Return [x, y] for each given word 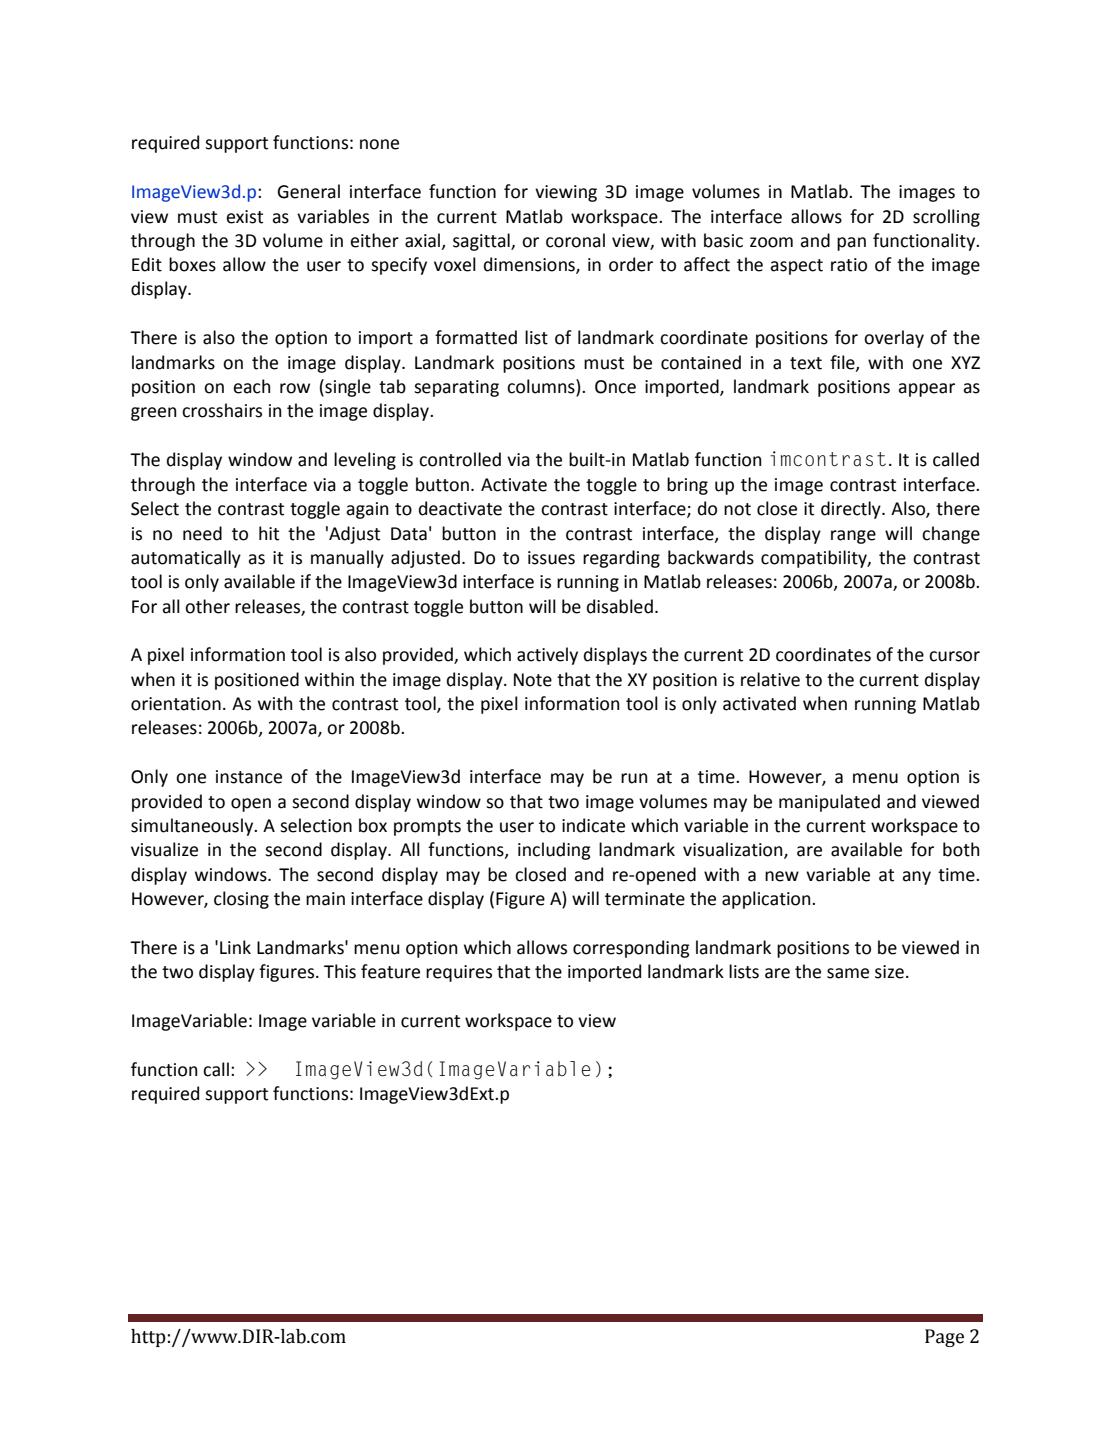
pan [851, 244]
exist [244, 217]
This [340, 971]
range [853, 537]
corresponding [631, 949]
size [889, 972]
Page [944, 1338]
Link [235, 947]
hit [269, 533]
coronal [575, 240]
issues [551, 558]
